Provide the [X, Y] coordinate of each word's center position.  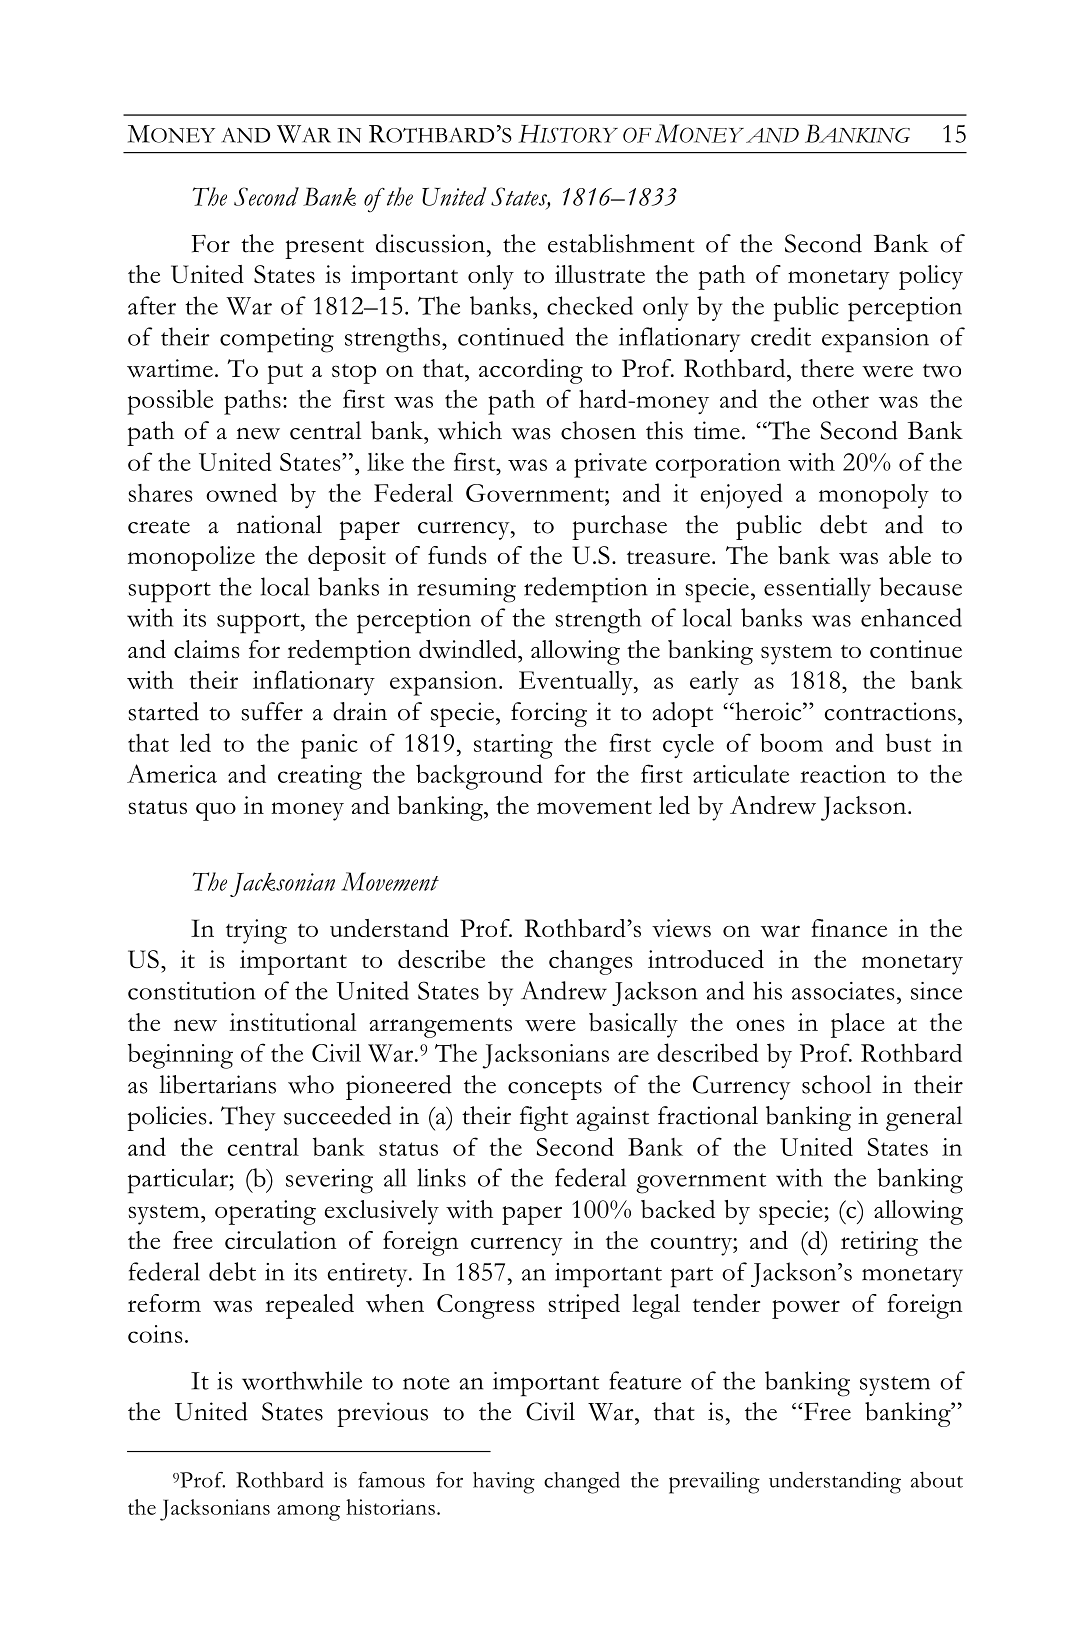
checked [590, 305]
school [836, 1084]
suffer [272, 711]
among [308, 1512]
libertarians [217, 1084]
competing [277, 340]
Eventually [577, 683]
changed [582, 1482]
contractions [890, 711]
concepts [555, 1090]
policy [931, 277]
